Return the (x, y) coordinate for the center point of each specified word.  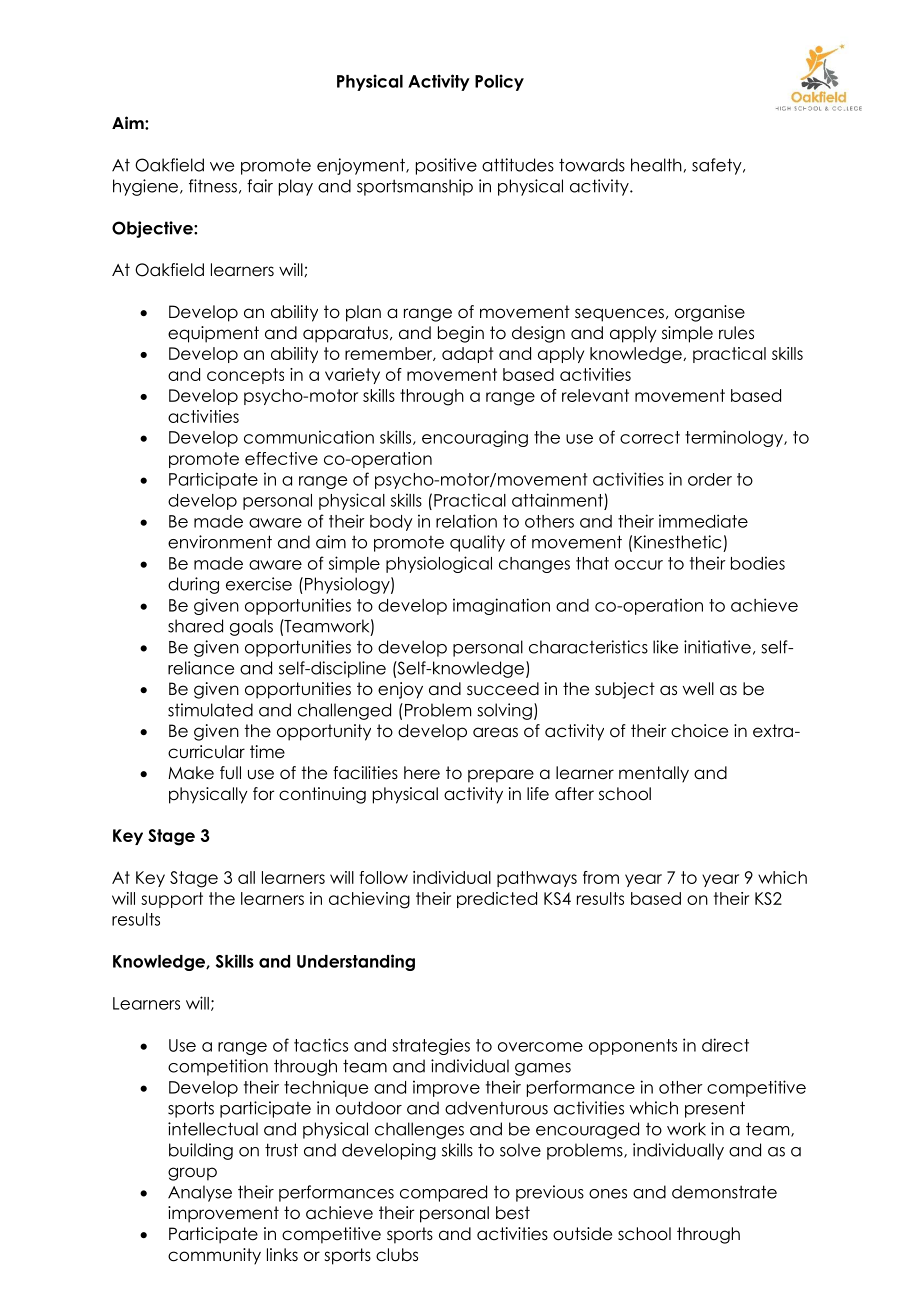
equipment (213, 334)
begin (461, 334)
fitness (213, 186)
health (656, 165)
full (230, 773)
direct (725, 1045)
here (422, 773)
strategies (431, 1046)
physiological (439, 564)
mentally (654, 774)
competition (218, 1067)
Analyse (200, 1193)
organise (710, 313)
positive (446, 166)
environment (220, 542)
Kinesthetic (677, 542)
